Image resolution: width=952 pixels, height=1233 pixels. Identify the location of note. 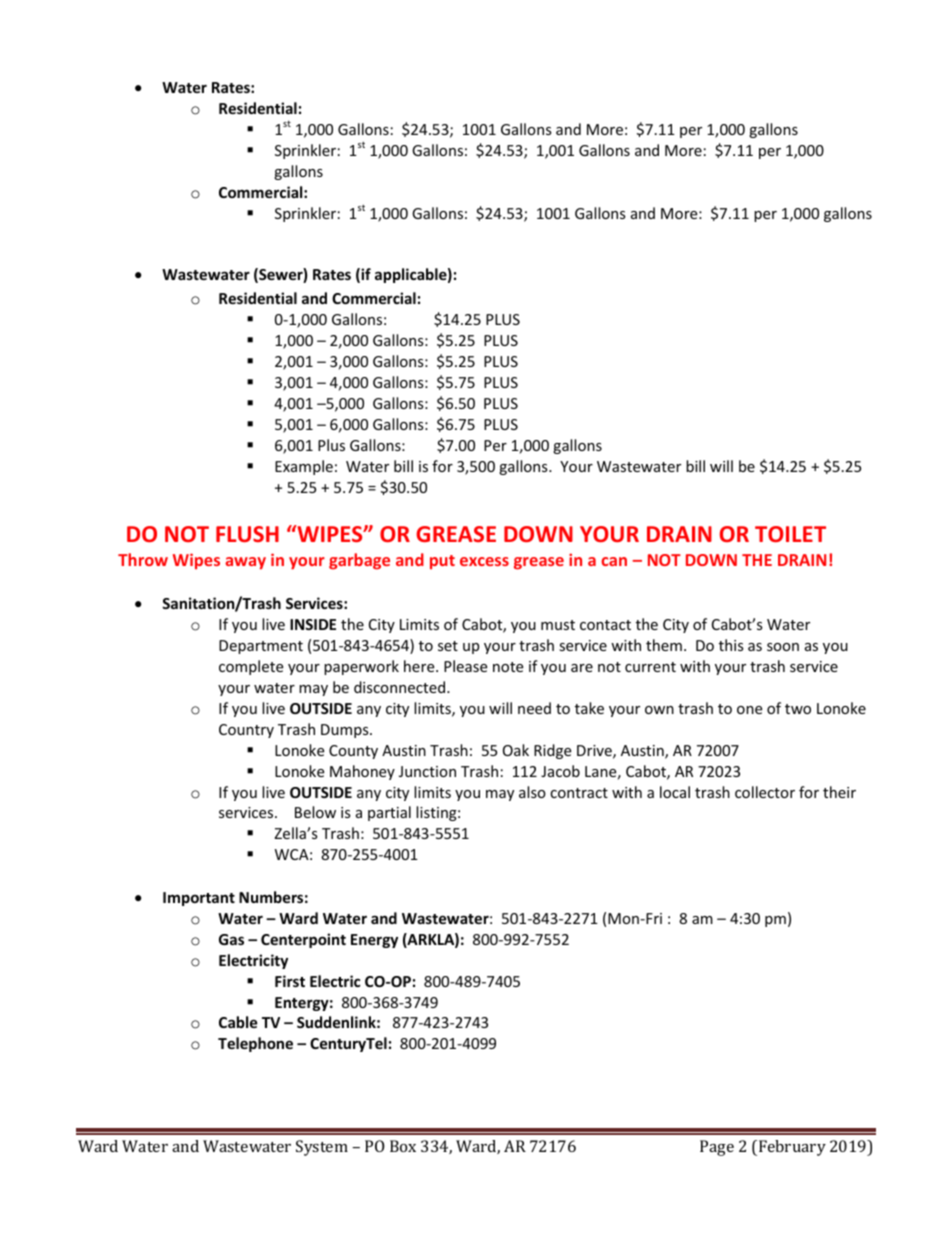
(508, 667).
